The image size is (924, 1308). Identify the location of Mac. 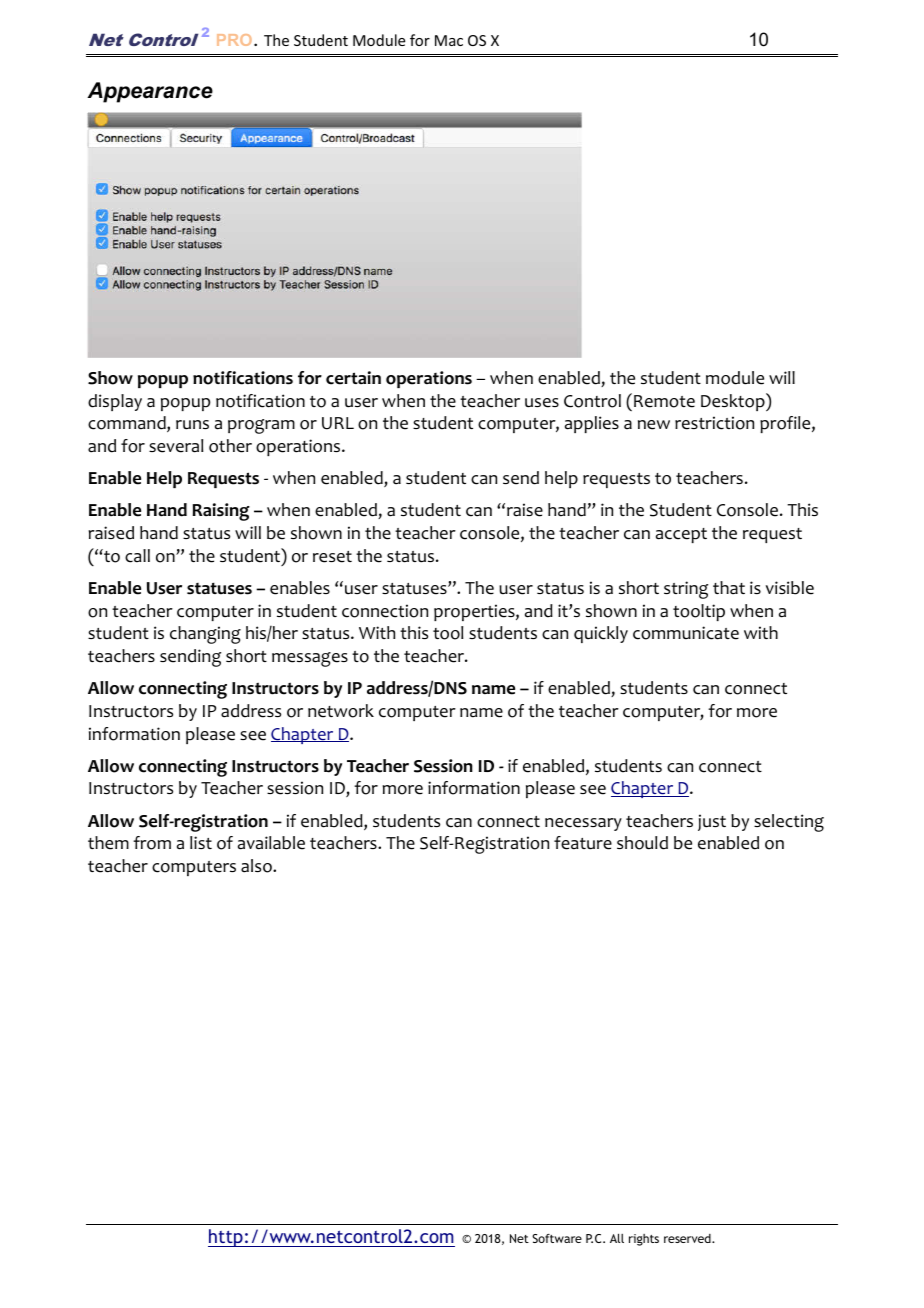
(449, 40).
